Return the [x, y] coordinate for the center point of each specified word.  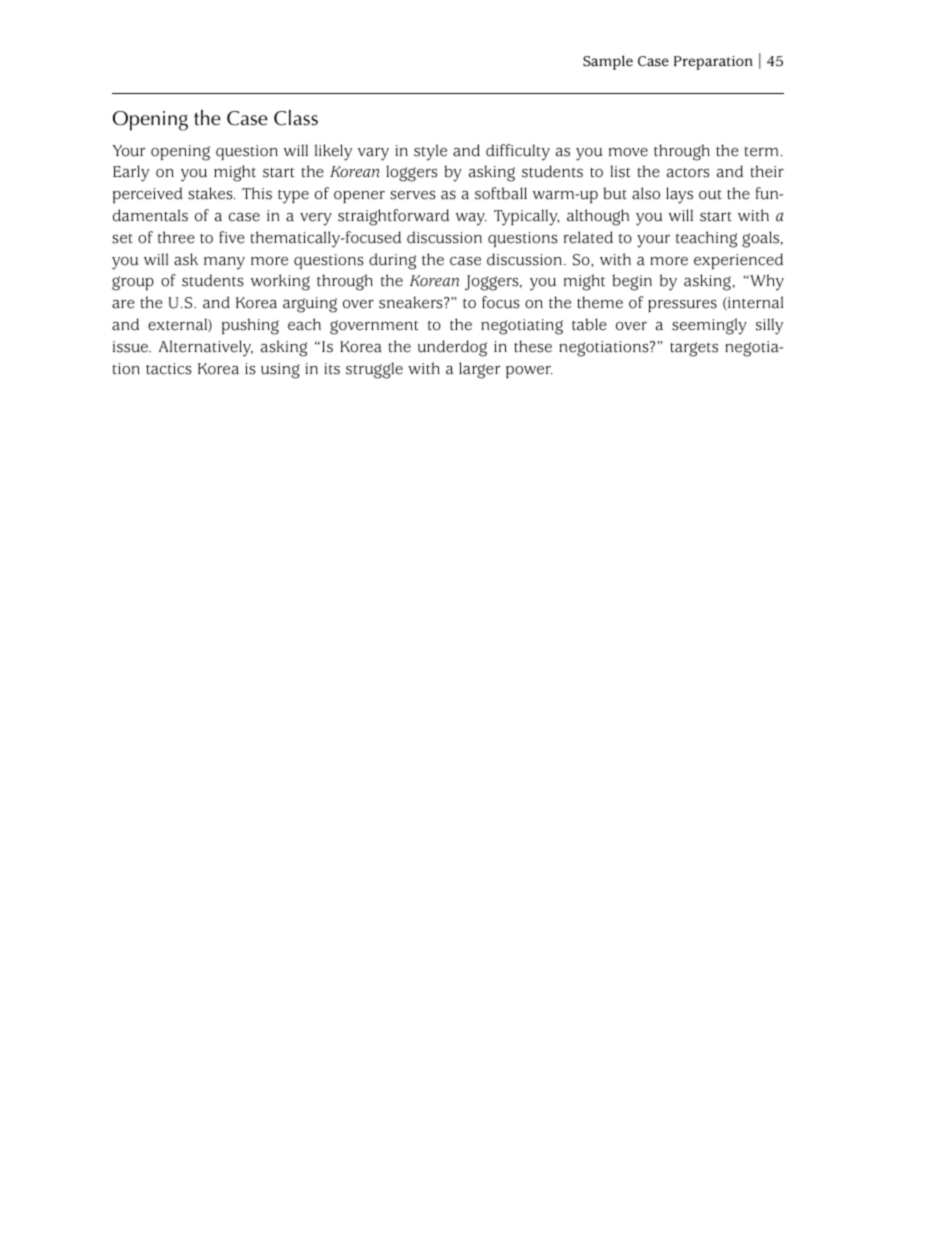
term [761, 152]
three [176, 237]
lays [679, 195]
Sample [608, 62]
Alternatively [206, 348]
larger [479, 370]
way [471, 219]
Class [296, 118]
